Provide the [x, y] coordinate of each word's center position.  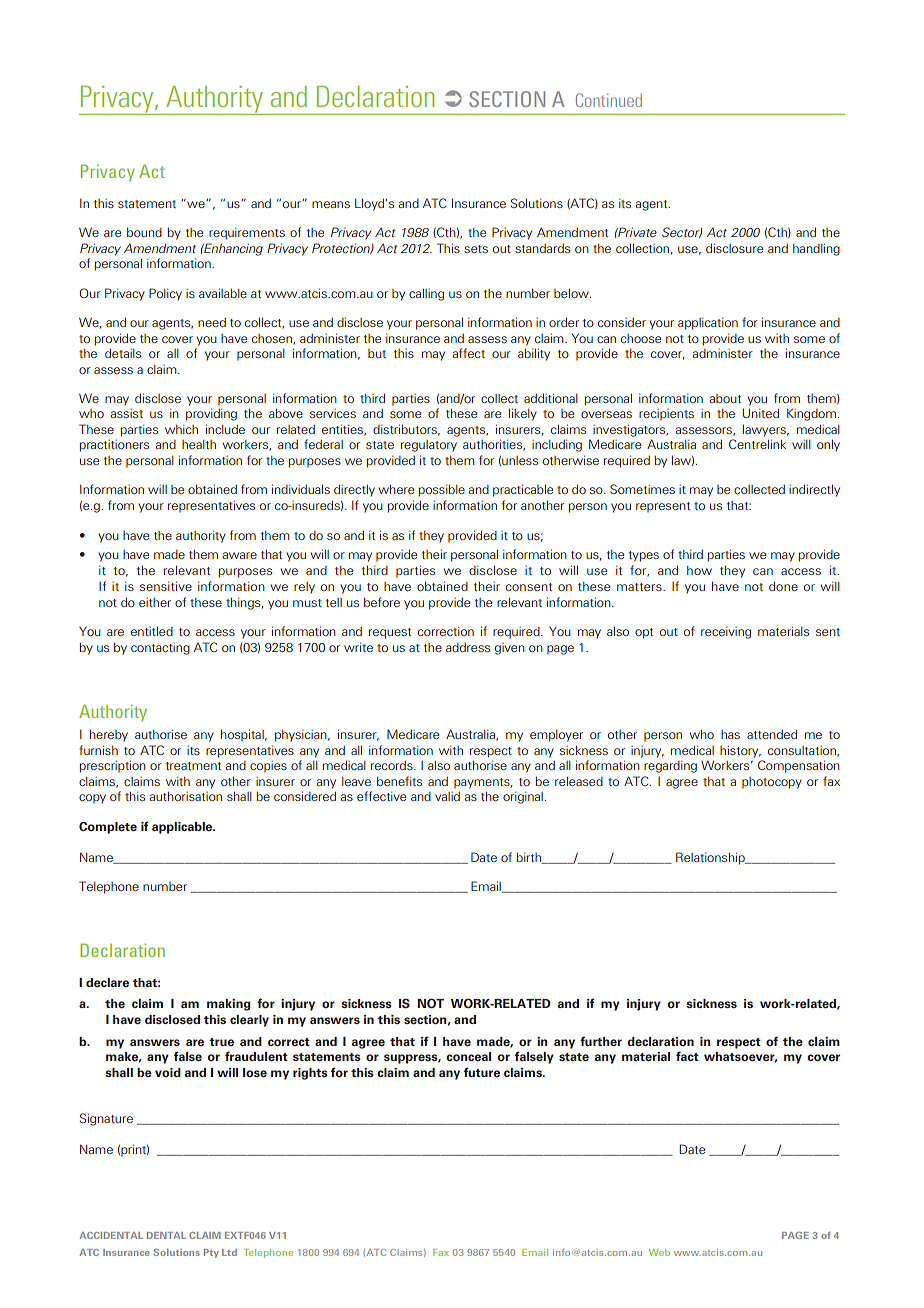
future [482, 1072]
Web [659, 1252]
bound [144, 232]
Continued [609, 100]
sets [476, 249]
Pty [211, 1253]
